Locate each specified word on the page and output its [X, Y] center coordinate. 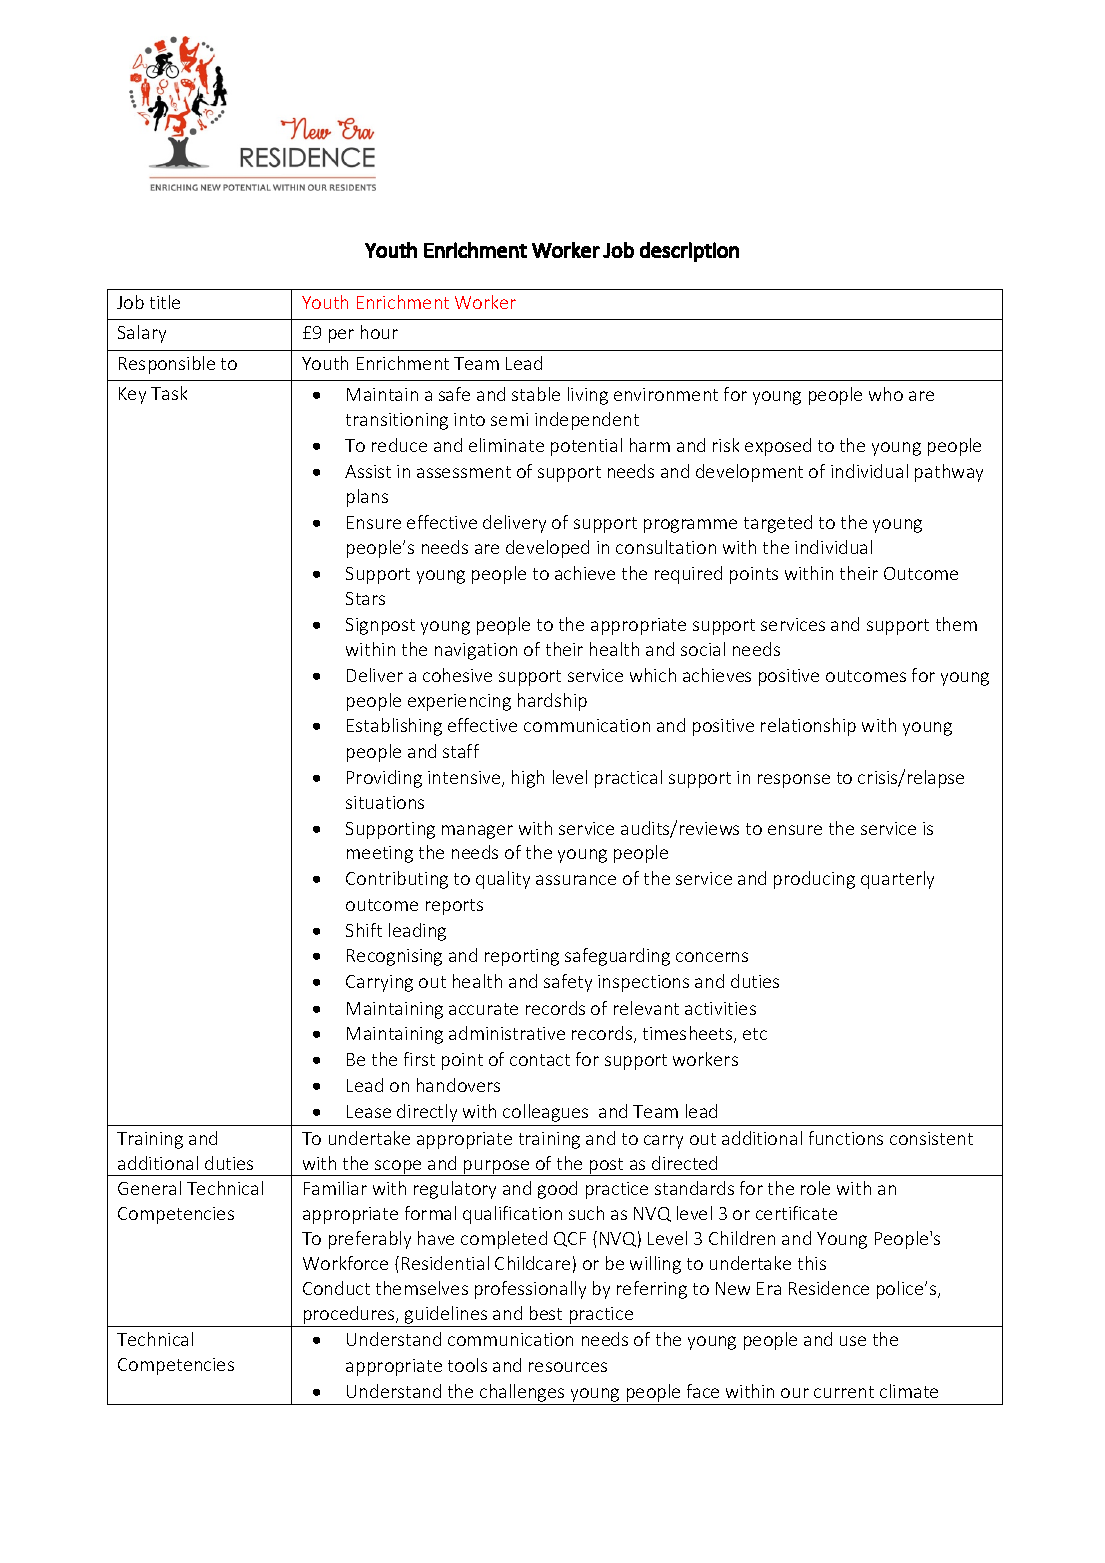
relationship [808, 727]
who [886, 394]
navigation [476, 651]
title [165, 302]
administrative [507, 1033]
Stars [365, 598]
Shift [364, 930]
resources [568, 1367]
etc [755, 1034]
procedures [350, 1315]
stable [536, 394]
